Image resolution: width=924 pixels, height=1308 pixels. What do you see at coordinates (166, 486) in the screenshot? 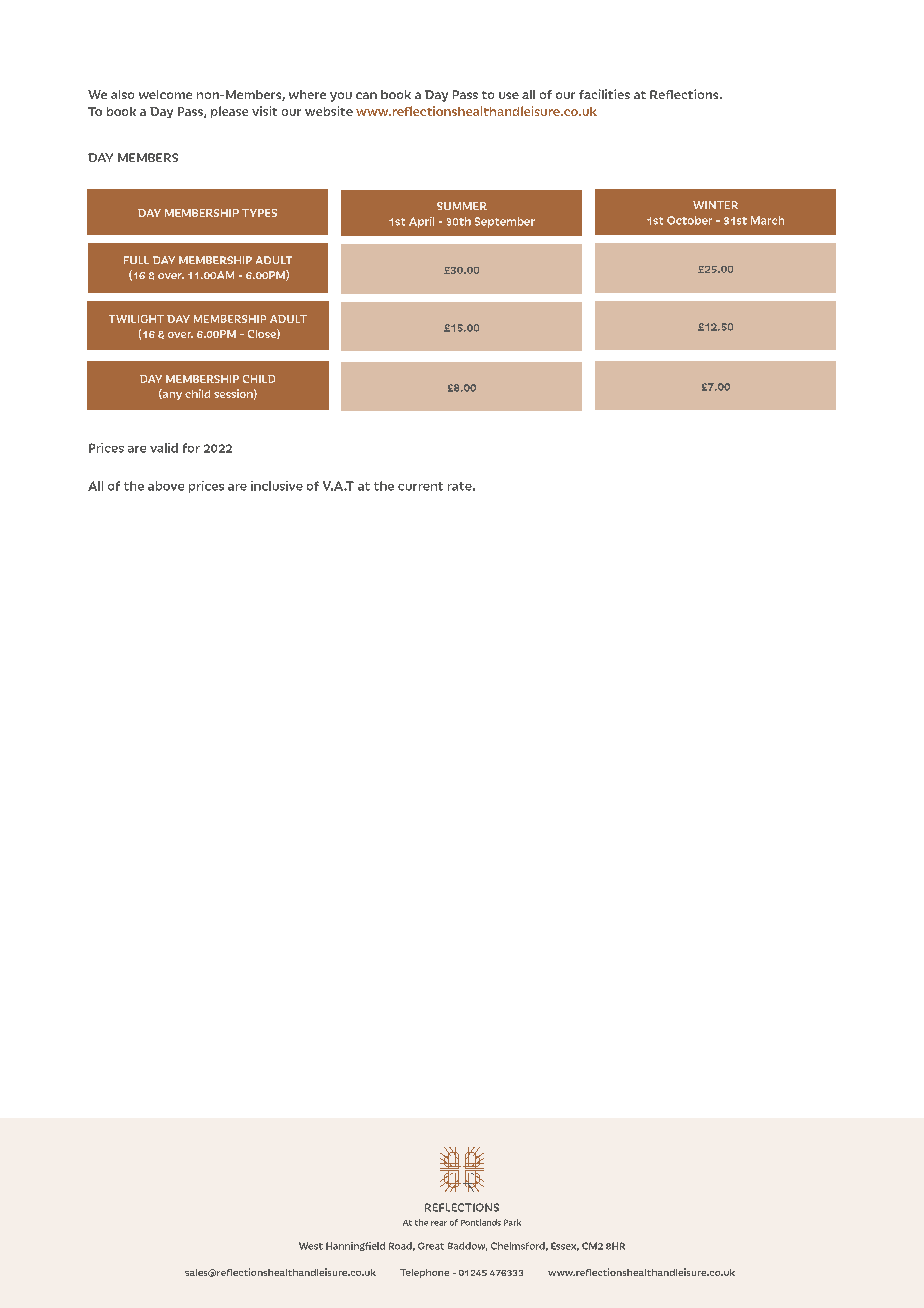
I see `above` at bounding box center [166, 486].
